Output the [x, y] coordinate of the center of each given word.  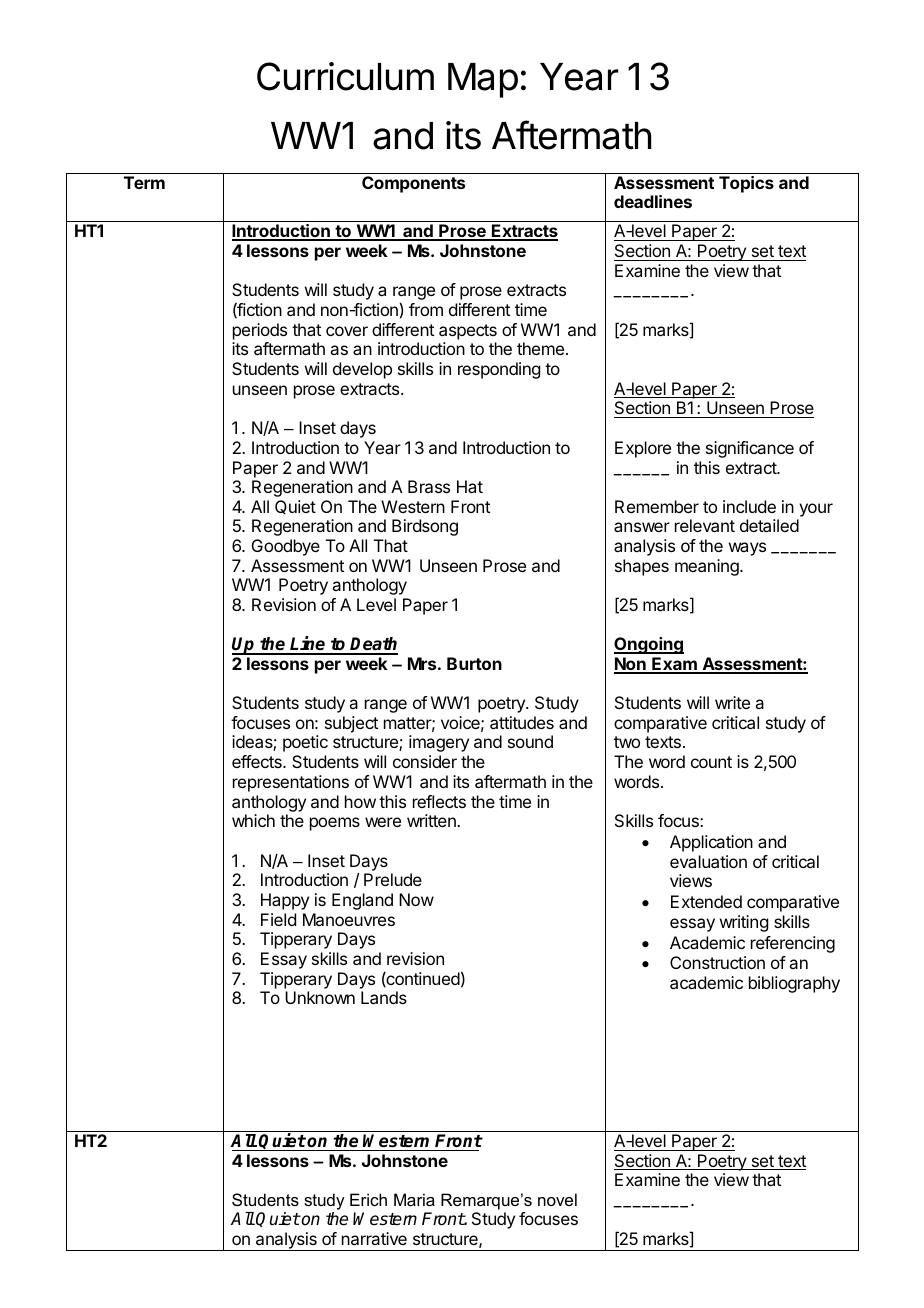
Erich [368, 1199]
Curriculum [345, 76]
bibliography [794, 984]
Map [483, 80]
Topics [746, 184]
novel [557, 1199]
